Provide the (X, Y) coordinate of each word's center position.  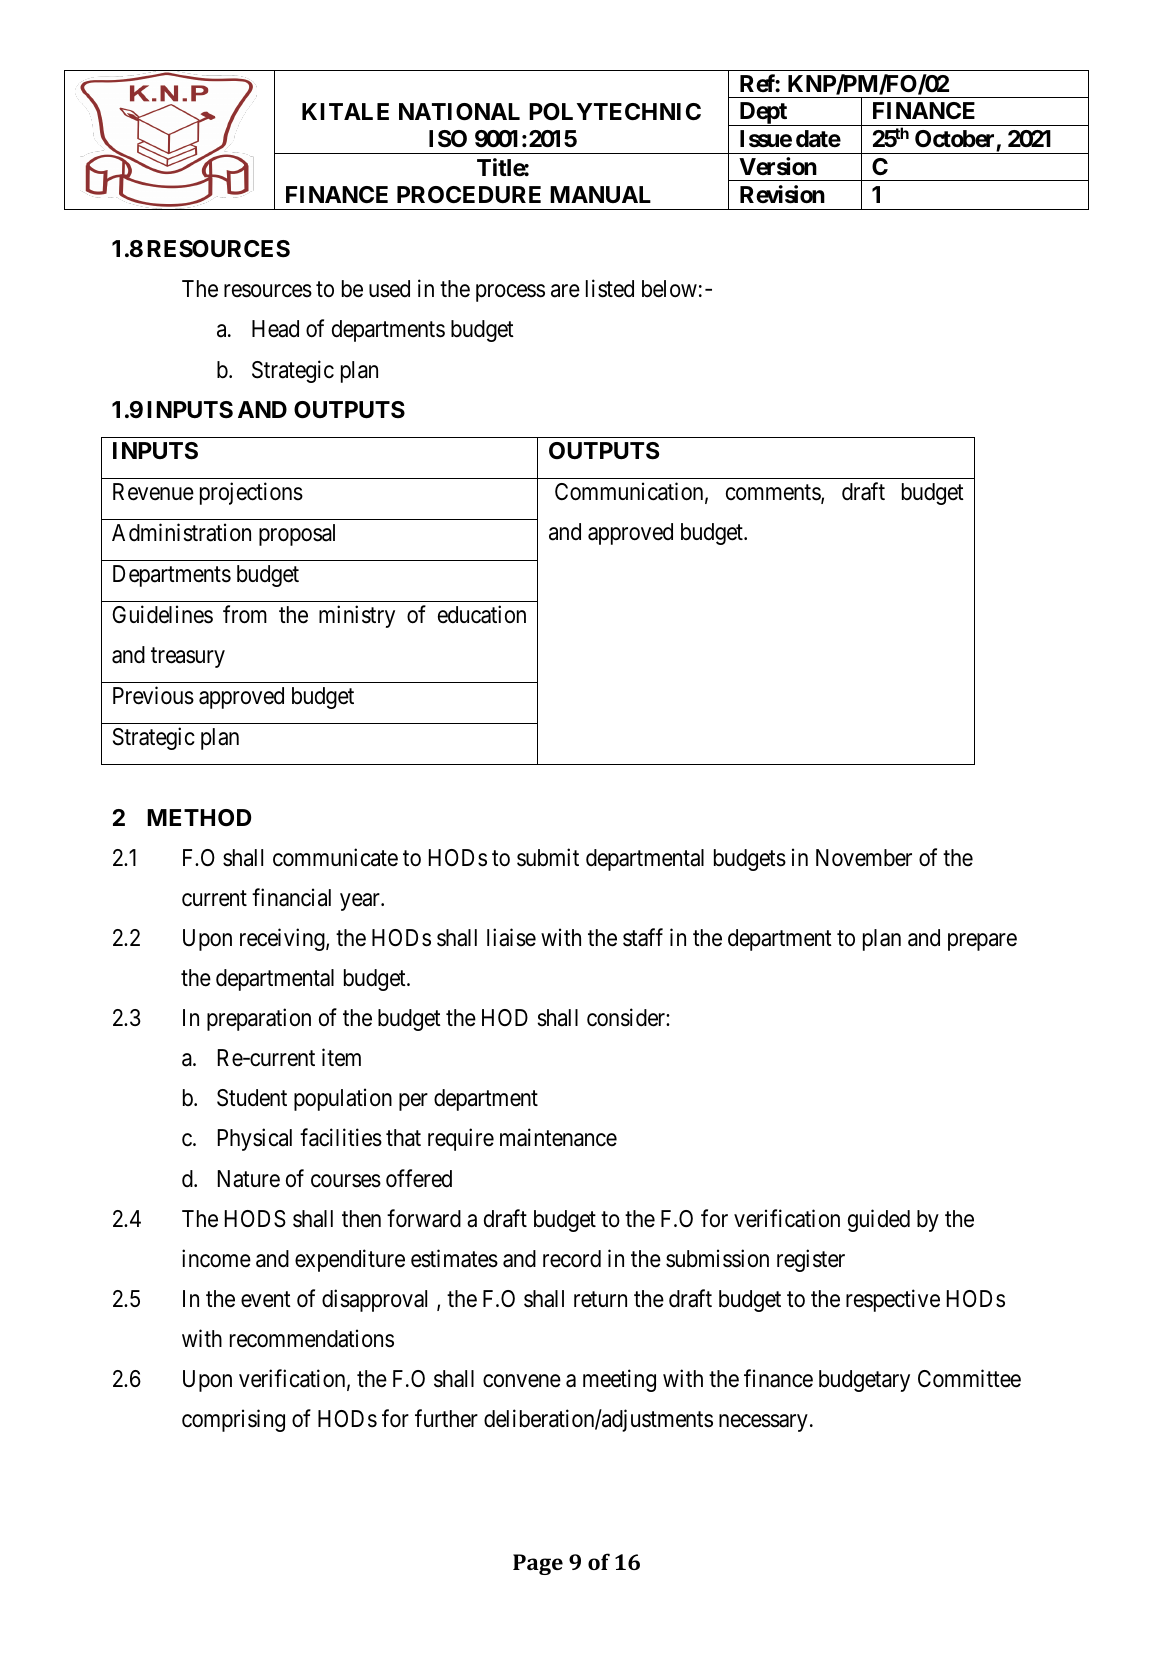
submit (548, 857)
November (864, 858)
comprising (233, 1420)
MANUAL (600, 194)
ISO (448, 139)
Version (778, 166)
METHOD (199, 817)
